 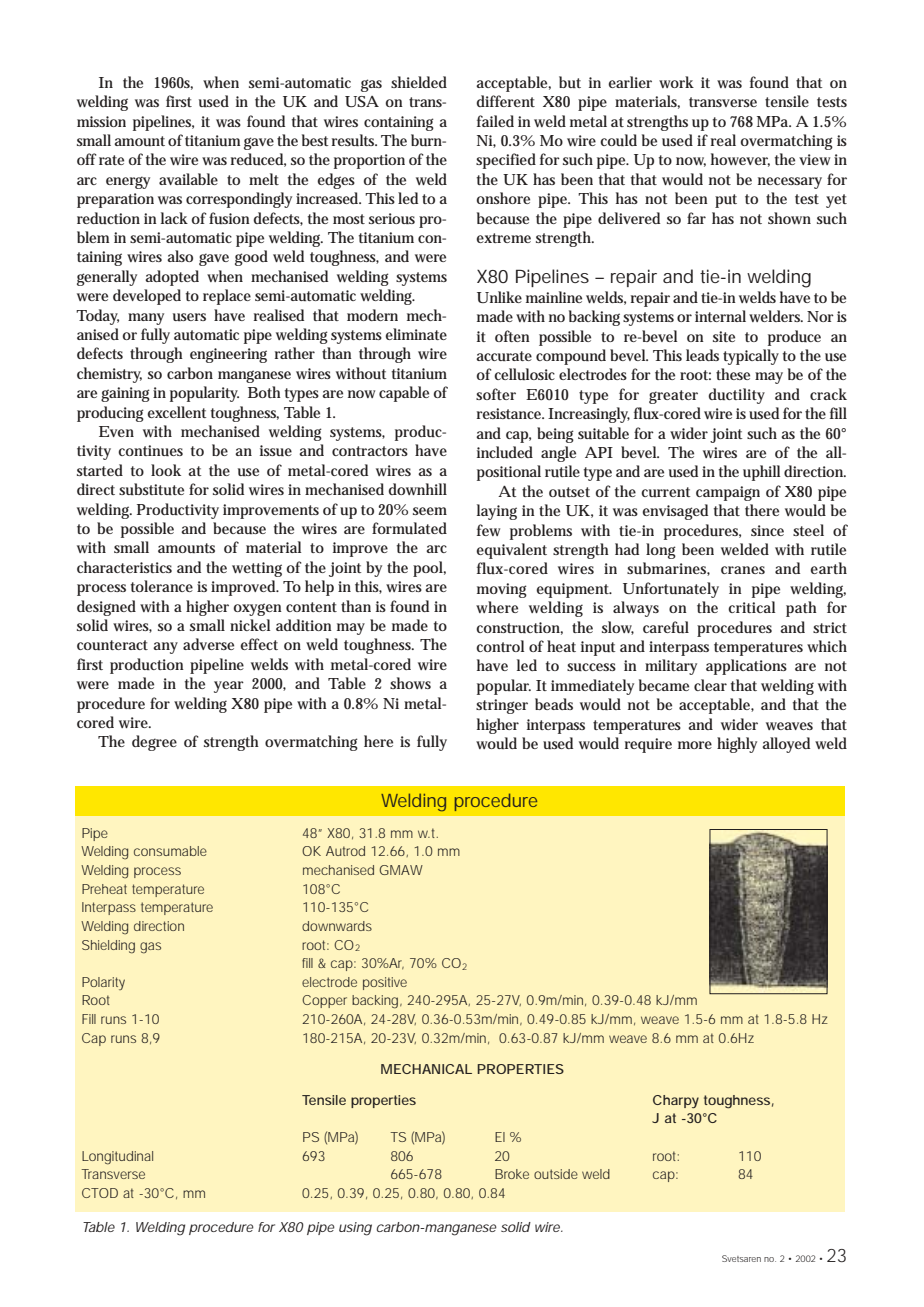 What do you see at coordinates (556, 1174) in the image?
I see `outside` at bounding box center [556, 1174].
